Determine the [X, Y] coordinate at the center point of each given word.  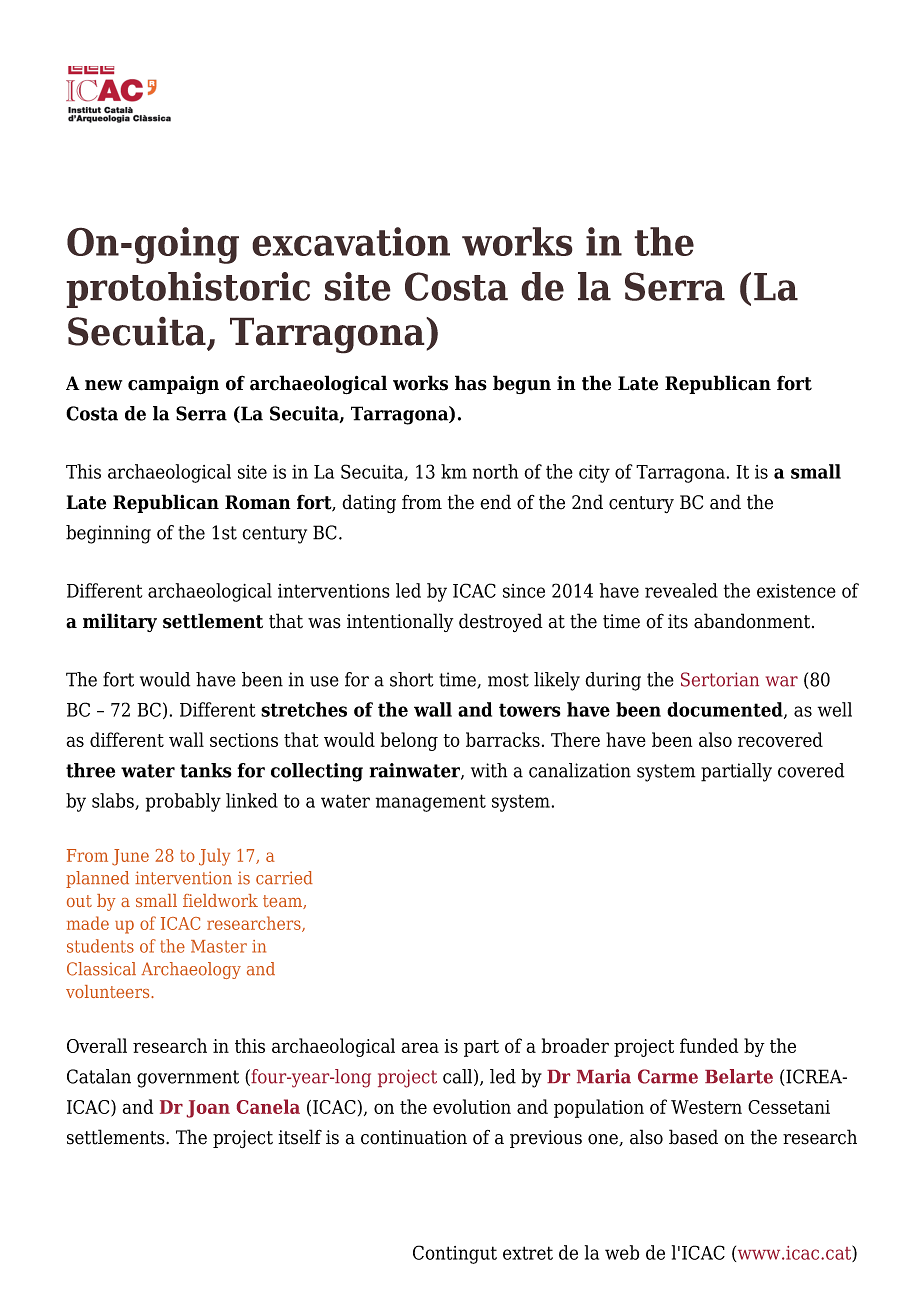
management [431, 803]
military [120, 622]
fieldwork [220, 900]
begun [522, 384]
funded [709, 1045]
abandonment [753, 621]
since [524, 591]
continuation [414, 1137]
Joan [208, 1109]
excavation [351, 241]
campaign [173, 385]
